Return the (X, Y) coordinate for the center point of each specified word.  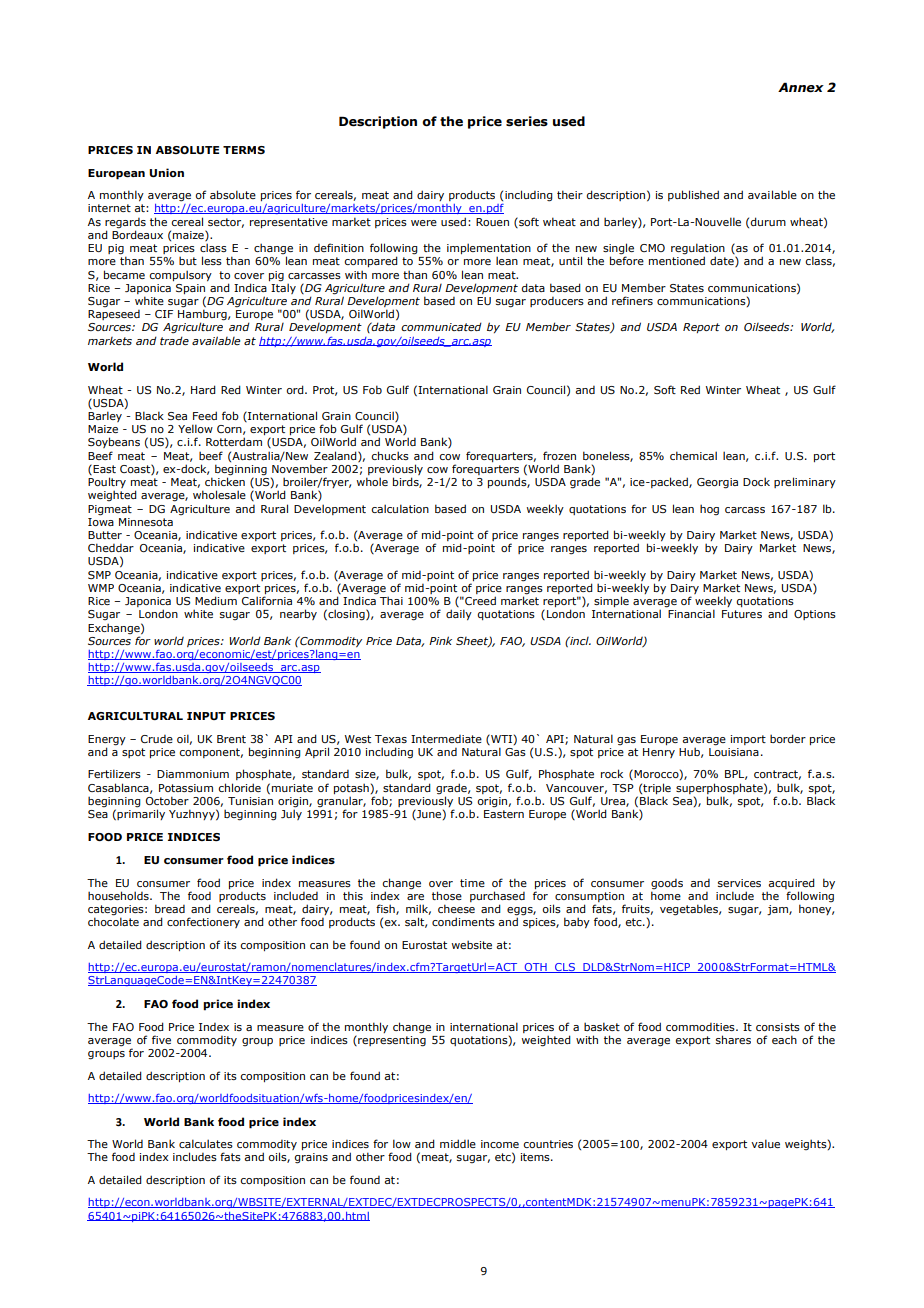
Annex (801, 87)
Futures (742, 614)
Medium (216, 600)
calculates (206, 1143)
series (527, 121)
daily (459, 614)
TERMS (244, 150)
